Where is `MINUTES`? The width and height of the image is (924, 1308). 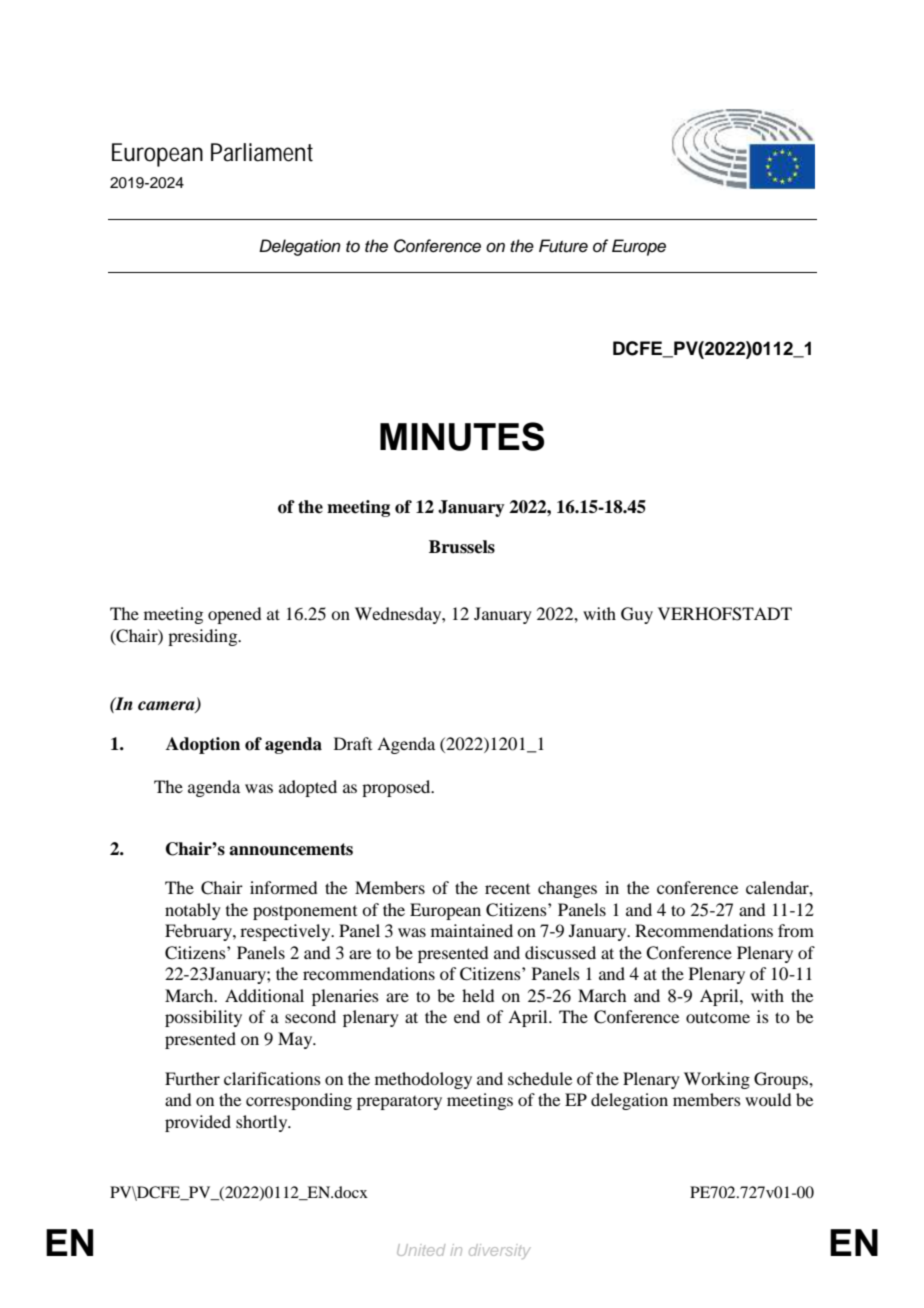
MINUTES is located at coordinates (462, 436).
